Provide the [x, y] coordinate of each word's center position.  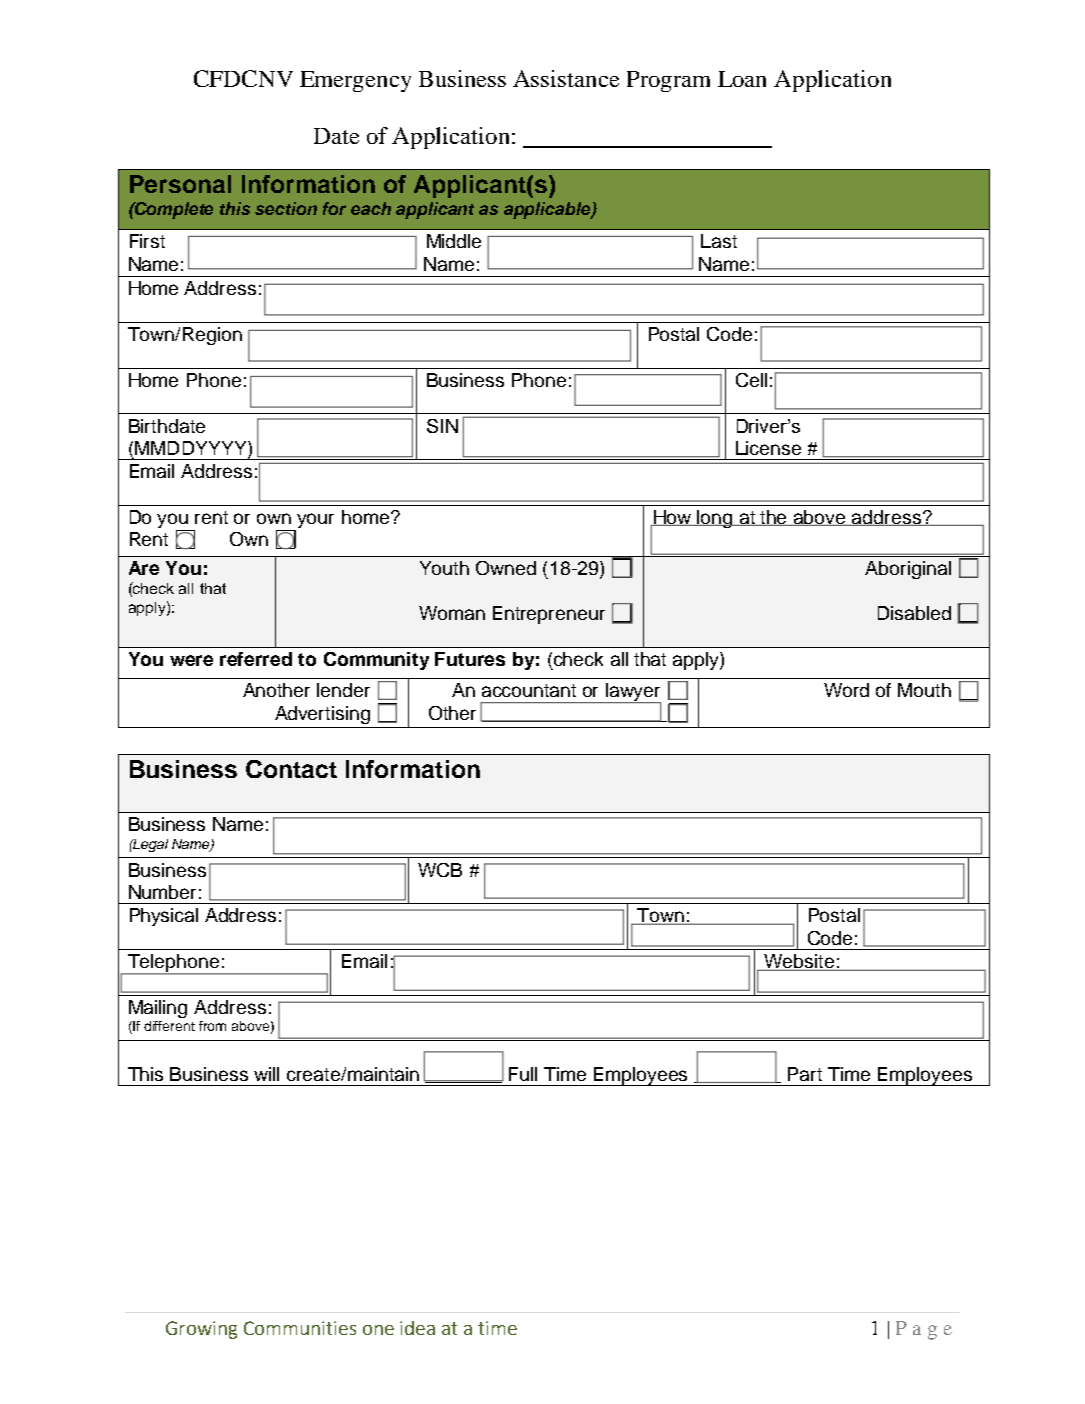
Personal [180, 184]
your [315, 520]
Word [846, 690]
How [673, 518]
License [768, 448]
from [212, 1026]
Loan [742, 79]
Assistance [566, 78]
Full [523, 1074]
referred [256, 659]
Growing [201, 1330]
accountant [529, 690]
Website [799, 962]
